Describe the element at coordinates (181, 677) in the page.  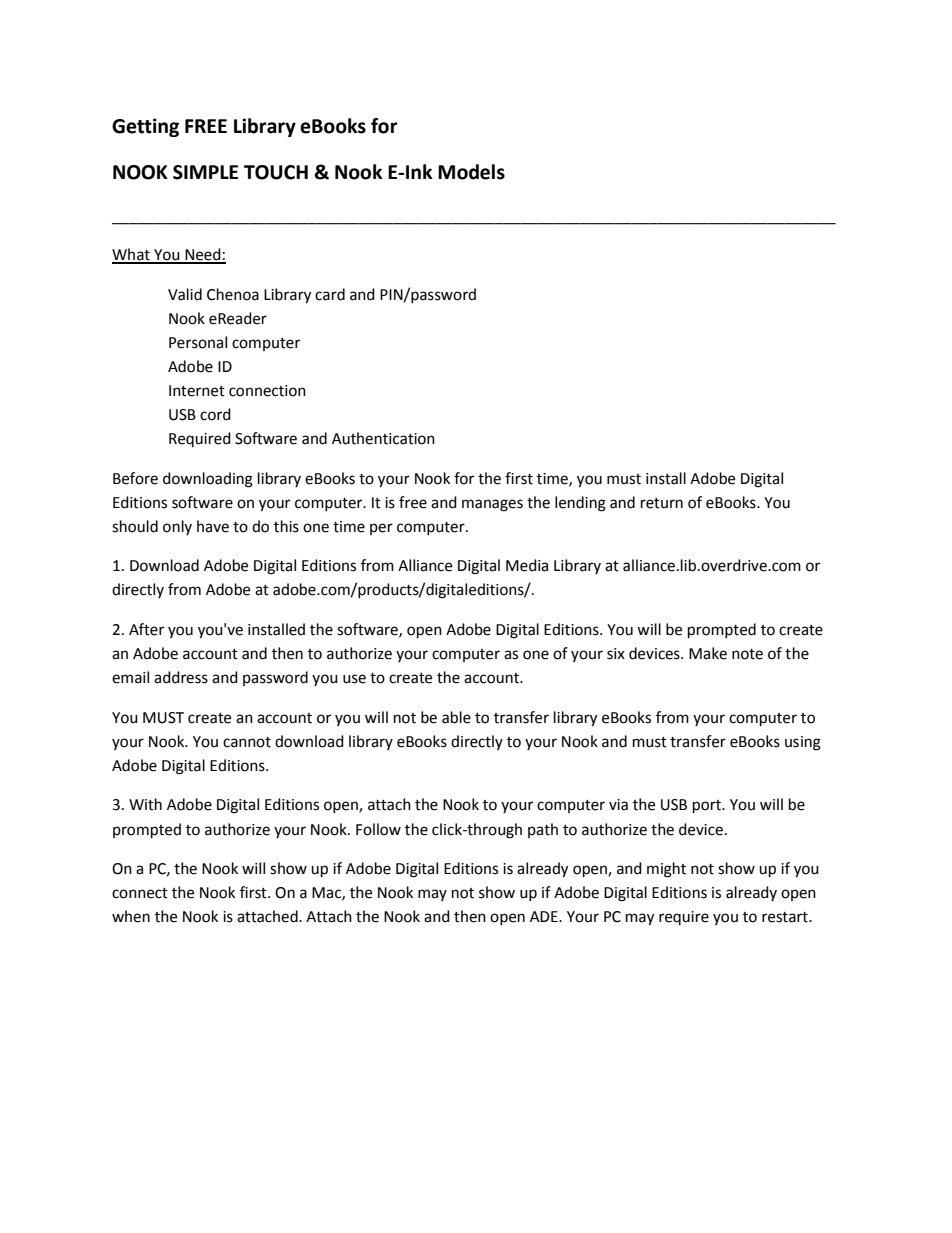
I see `address` at that location.
